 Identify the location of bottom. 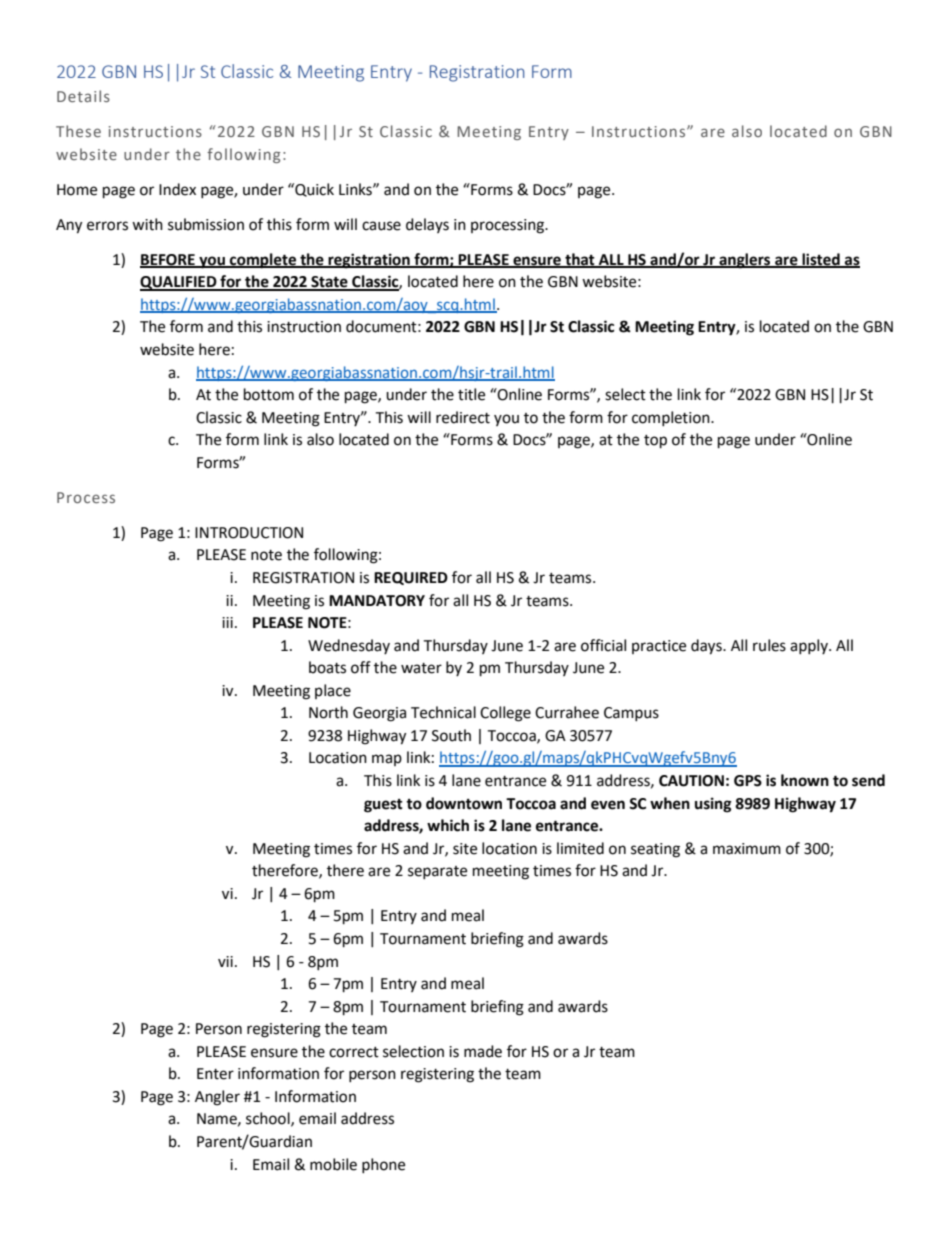
(269, 394).
